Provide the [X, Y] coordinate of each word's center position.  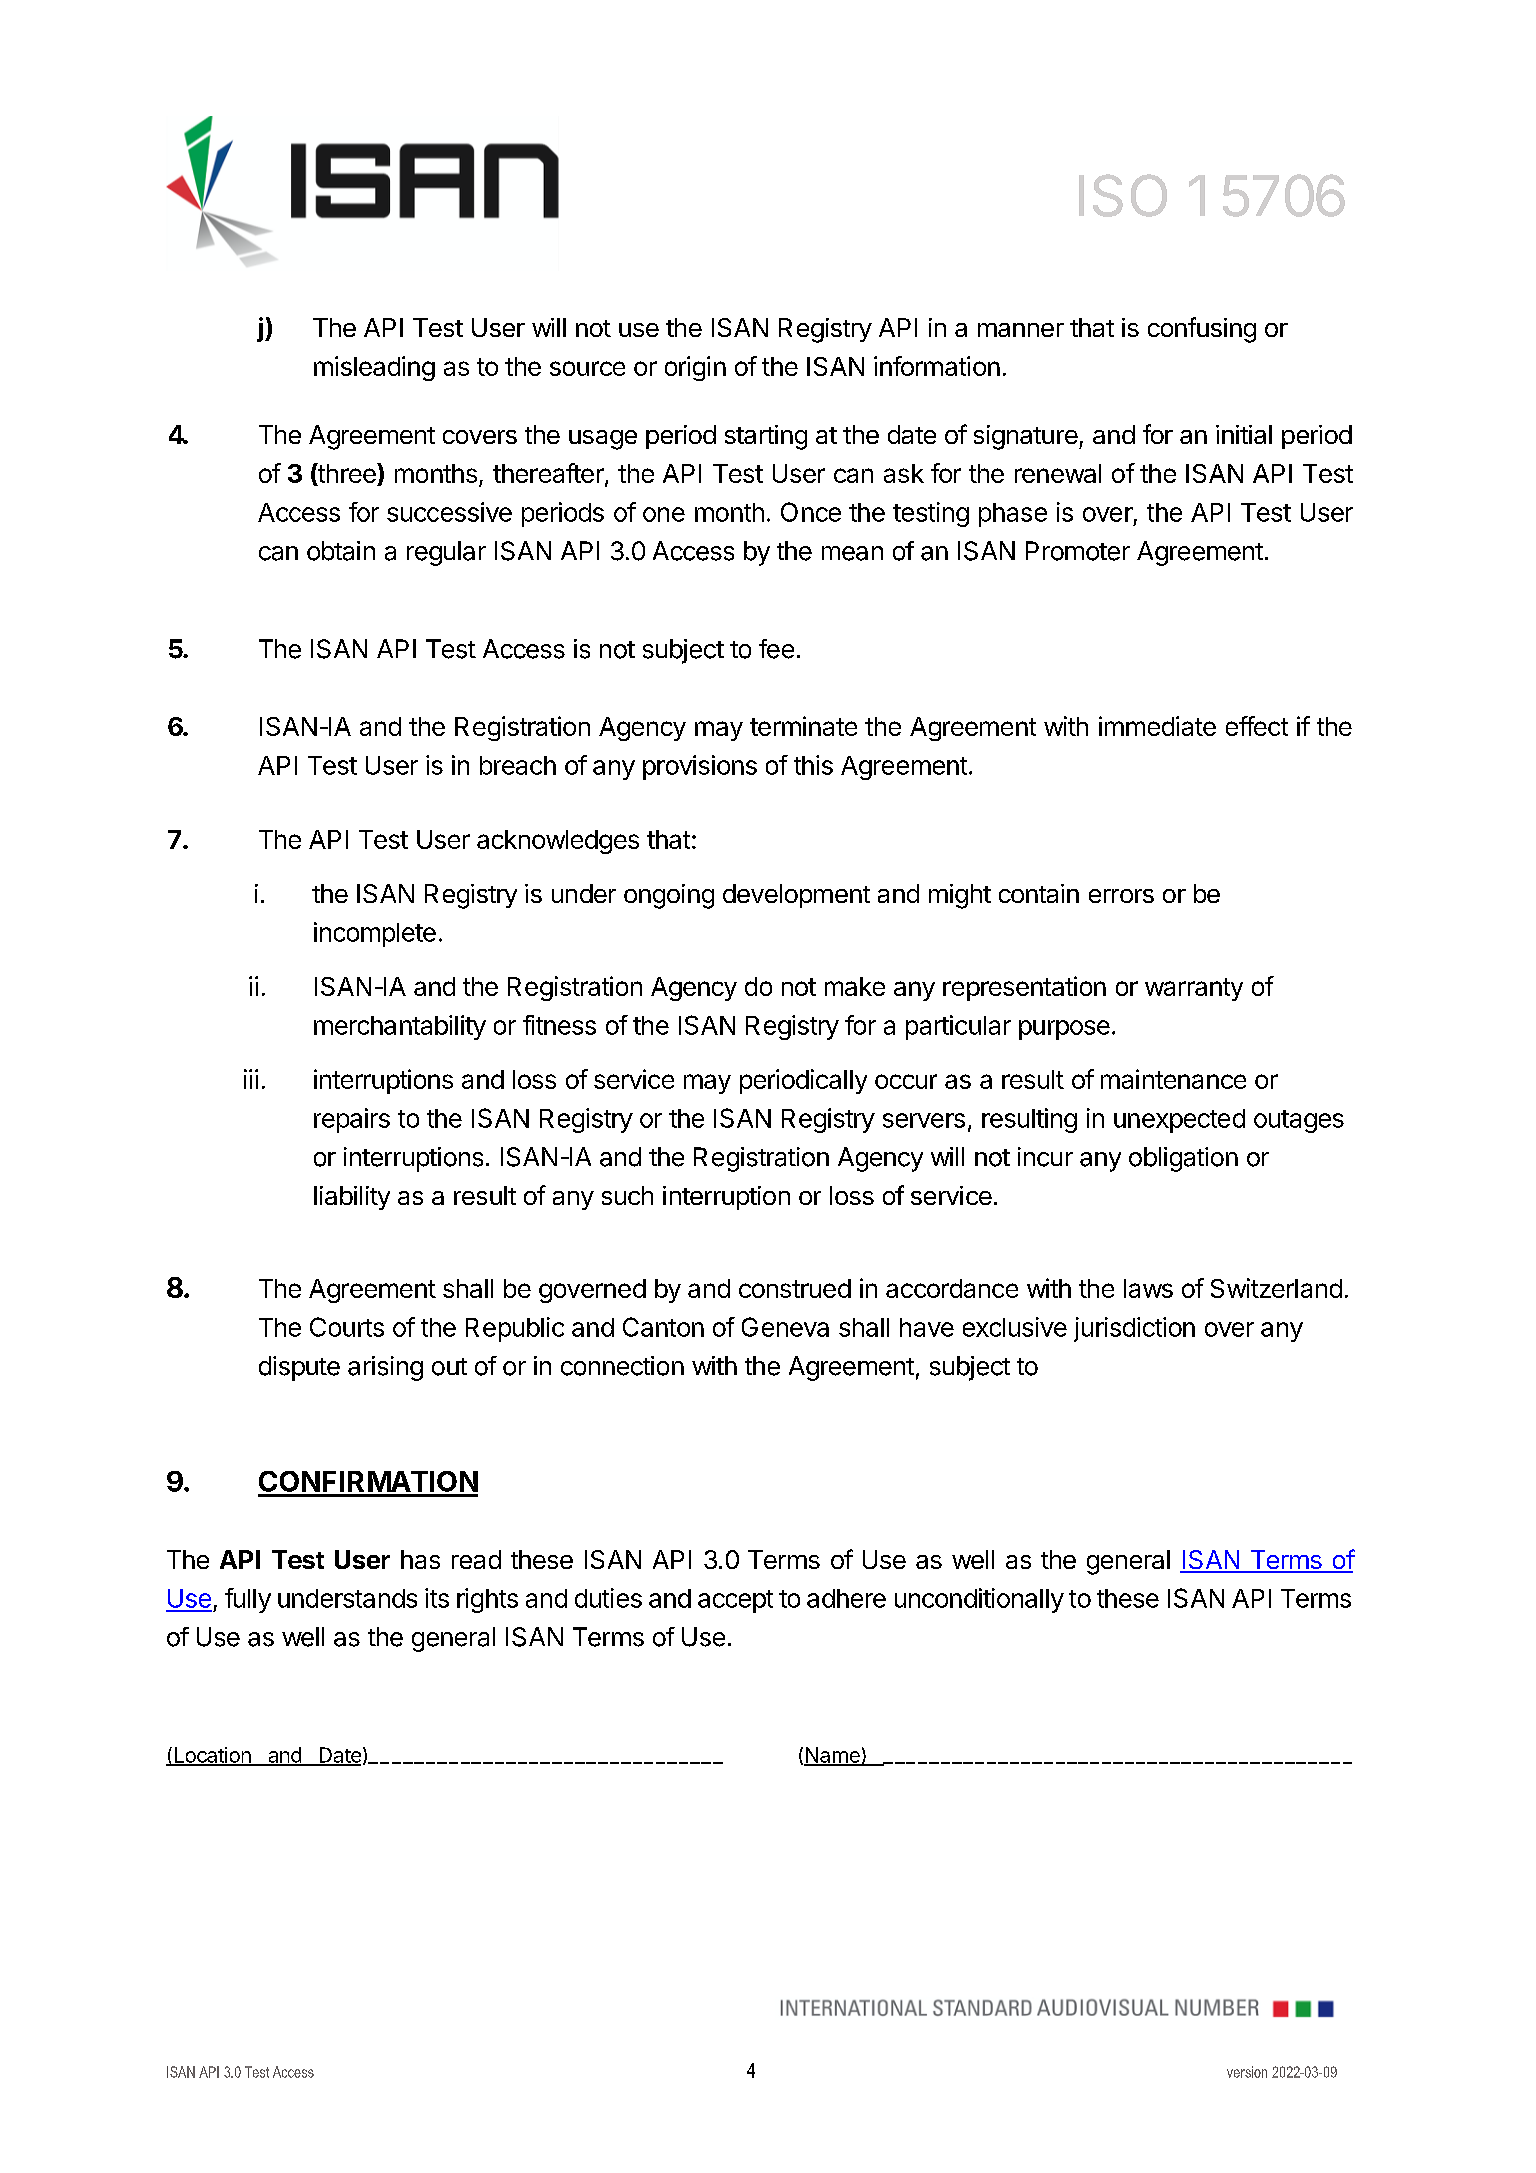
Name [833, 1756]
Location [212, 1756]
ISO [1123, 195]
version [1247, 2072]
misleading [374, 368]
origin [695, 368]
